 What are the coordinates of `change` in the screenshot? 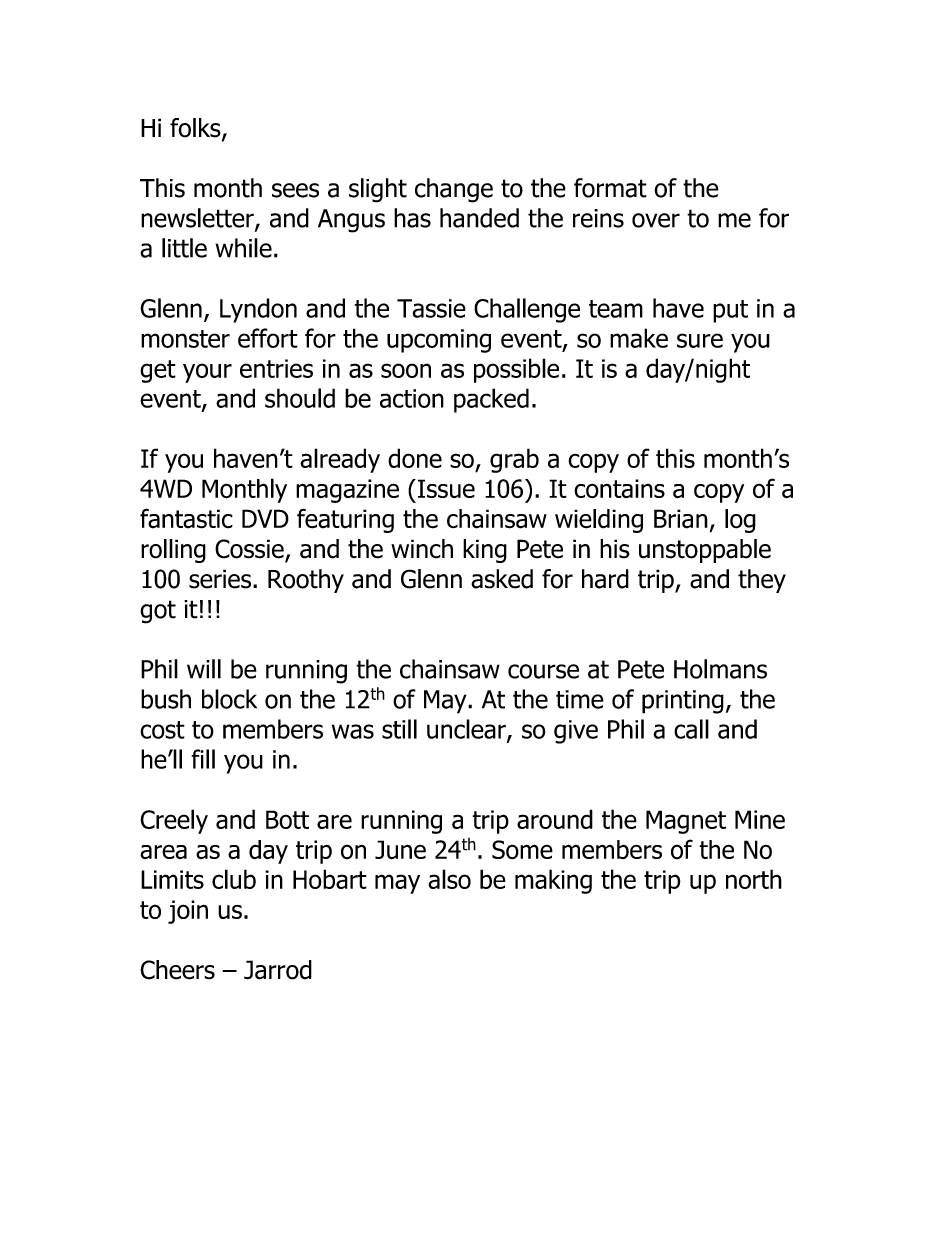 It's located at (454, 190).
